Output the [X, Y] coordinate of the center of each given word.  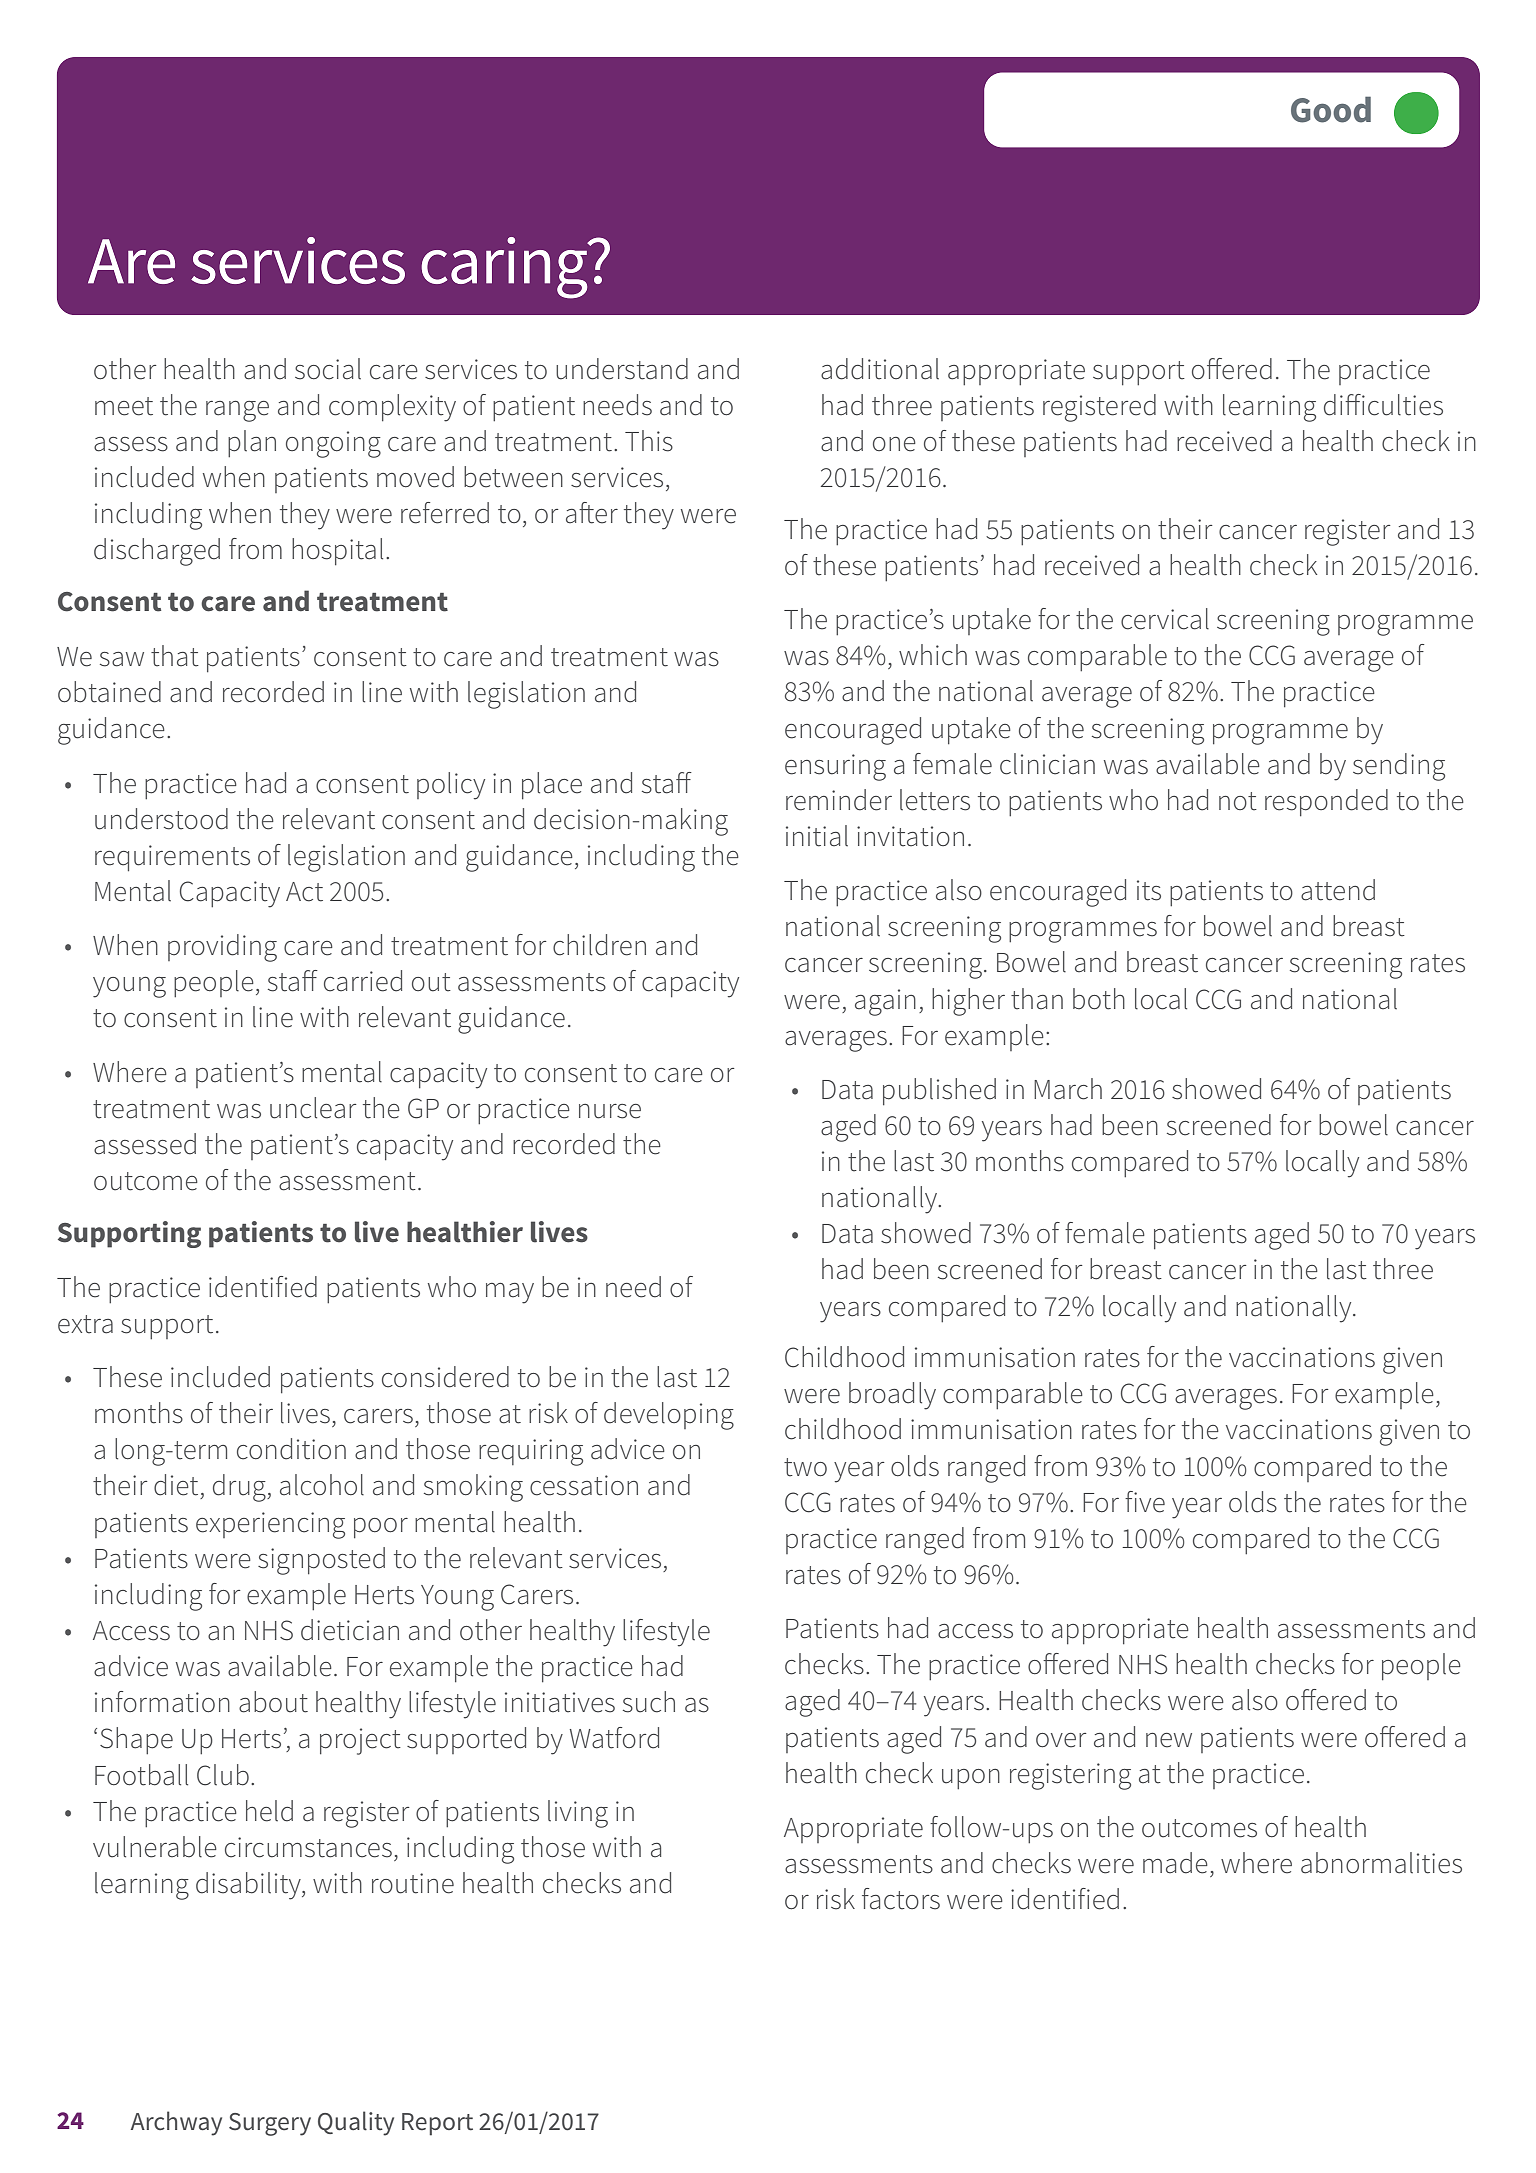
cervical [1165, 619]
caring [505, 268]
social [328, 369]
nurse [610, 1111]
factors [901, 1899]
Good [1331, 109]
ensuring [835, 767]
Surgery [270, 2124]
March [1068, 1089]
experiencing [270, 1525]
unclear [313, 1108]
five [1145, 1502]
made [1175, 1863]
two [805, 1467]
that [175, 656]
